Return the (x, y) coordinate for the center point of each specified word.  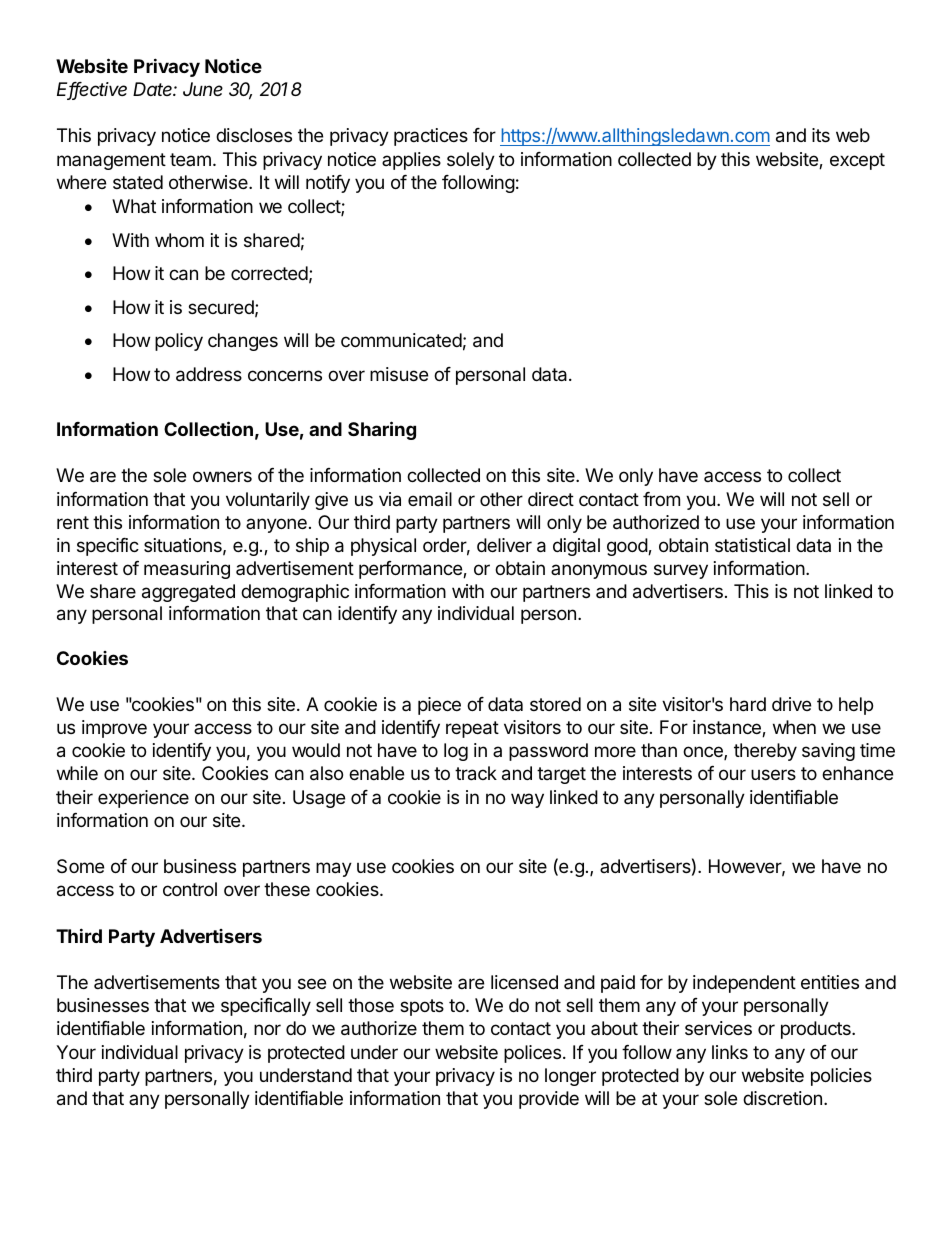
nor (267, 1029)
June (203, 89)
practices (431, 137)
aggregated (188, 593)
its (821, 135)
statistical (752, 545)
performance (411, 570)
